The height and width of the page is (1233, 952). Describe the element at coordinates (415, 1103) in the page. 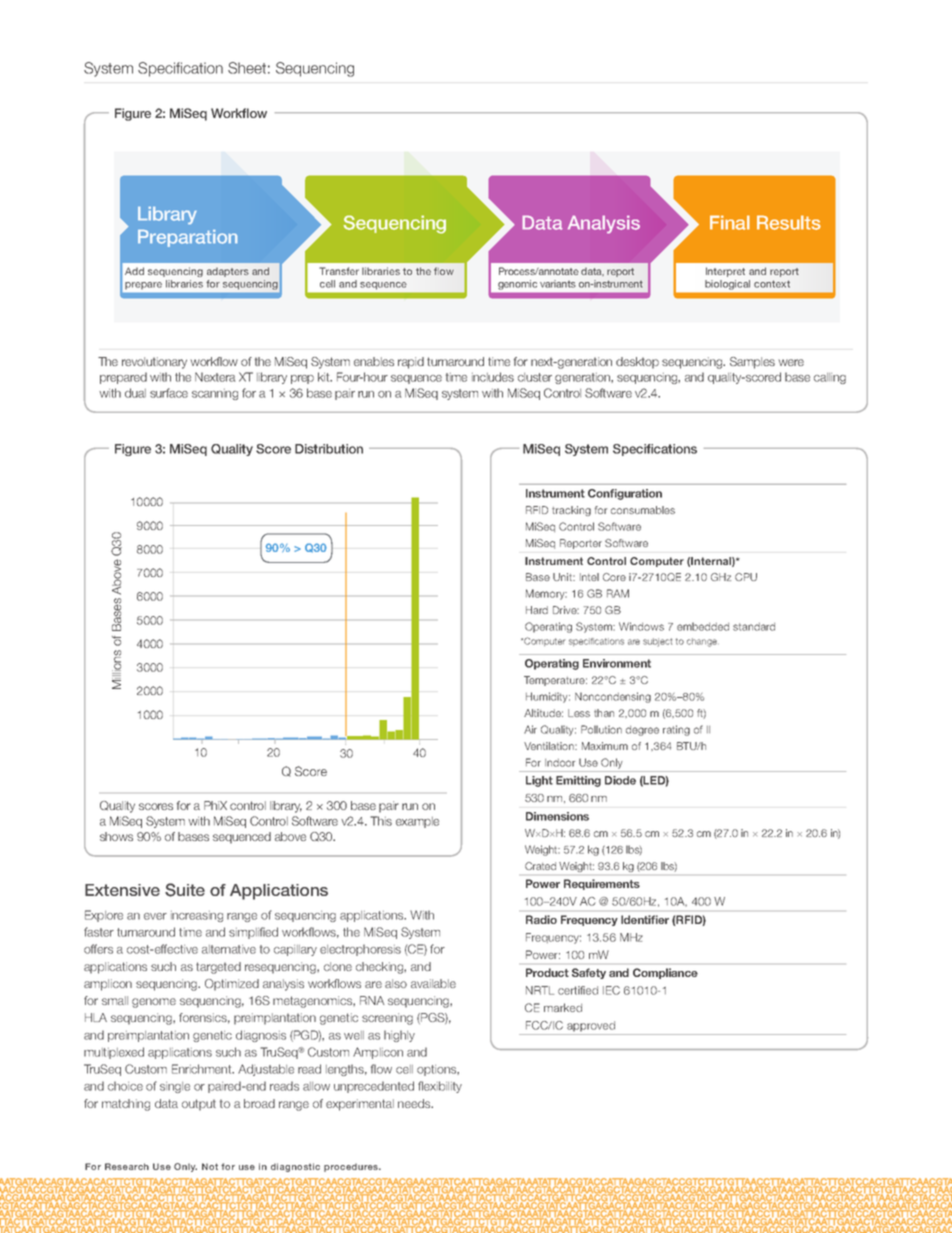

I see `needs` at that location.
